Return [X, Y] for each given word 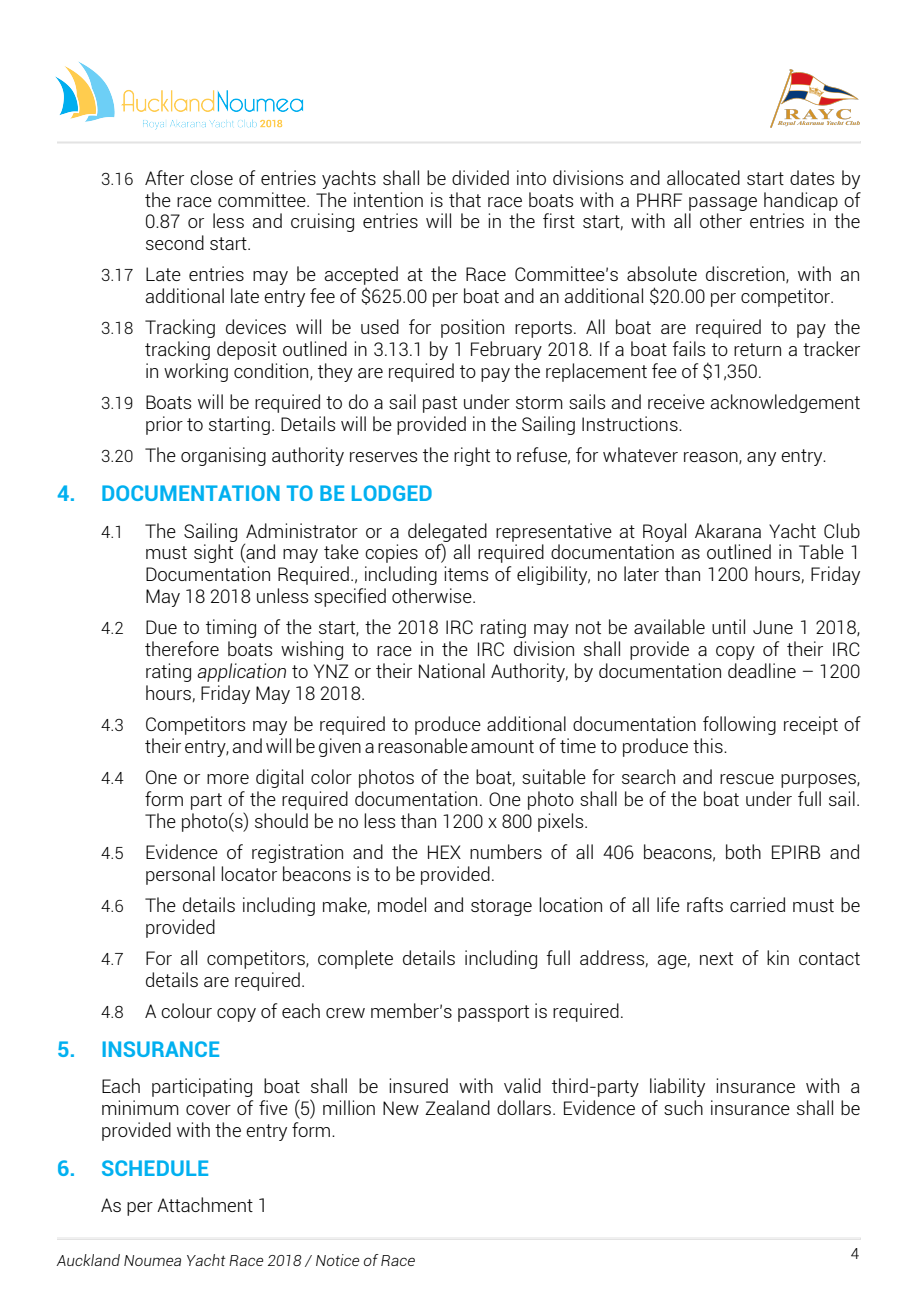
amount [502, 746]
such [683, 1107]
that [465, 199]
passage [723, 204]
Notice [337, 1260]
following [739, 725]
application [241, 672]
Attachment [205, 1204]
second [175, 242]
